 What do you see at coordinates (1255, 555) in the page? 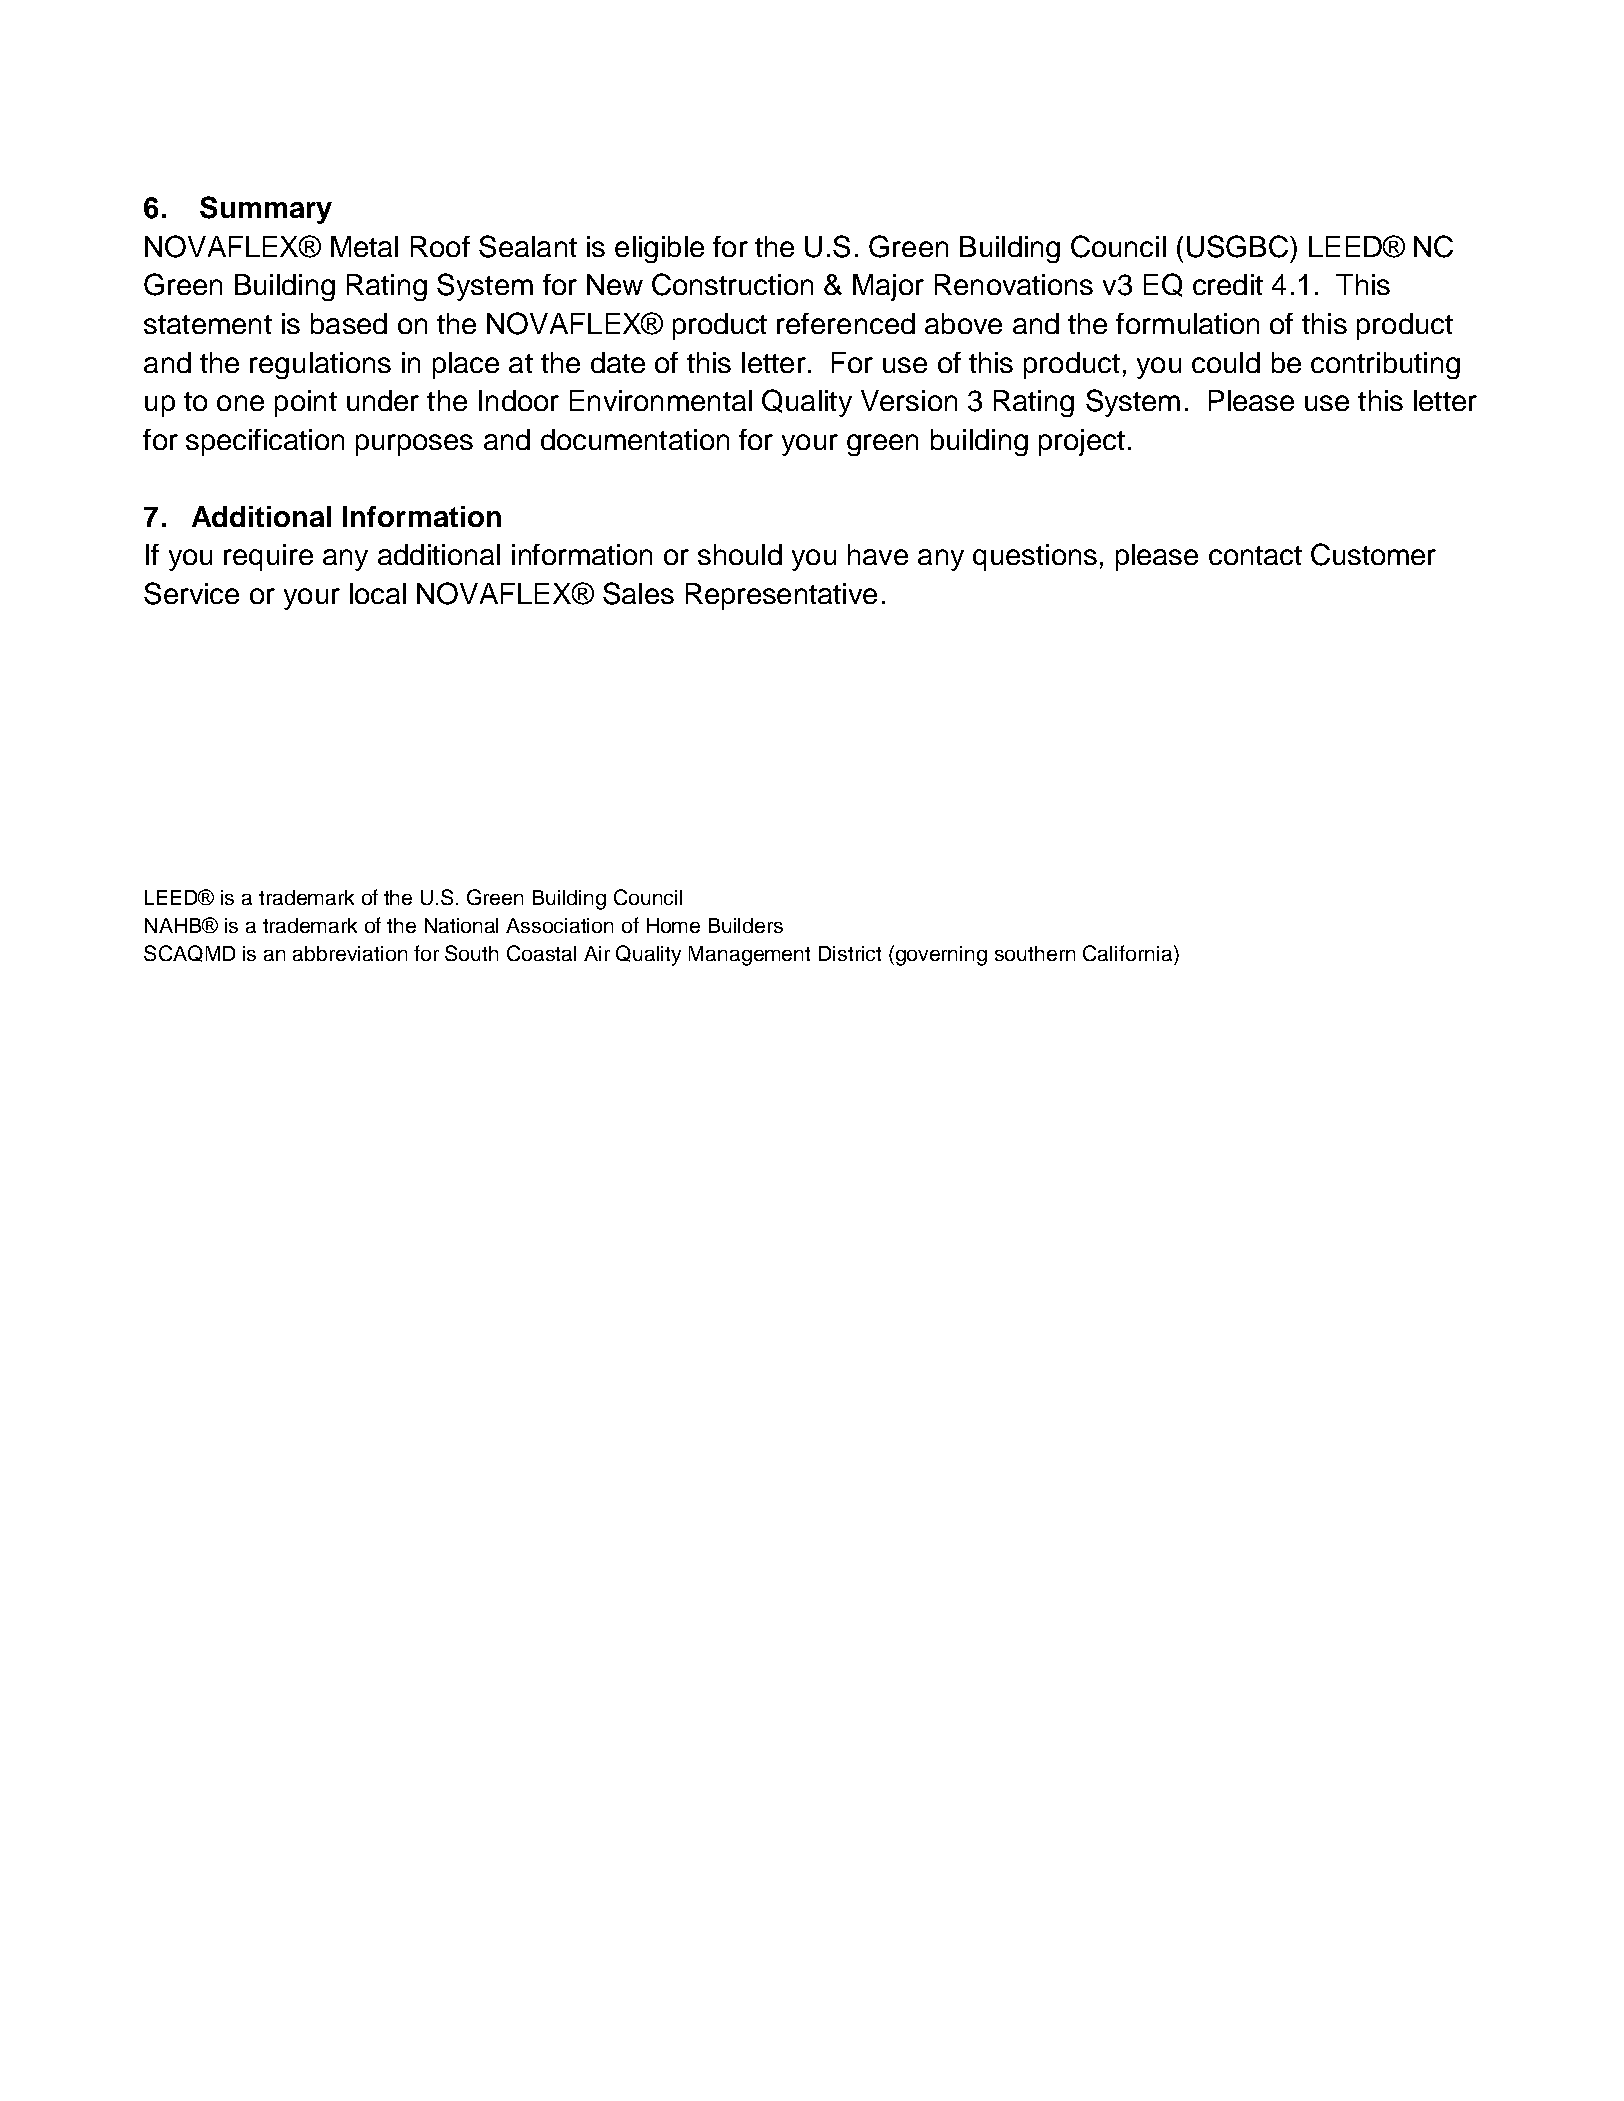
I see `contact` at bounding box center [1255, 555].
